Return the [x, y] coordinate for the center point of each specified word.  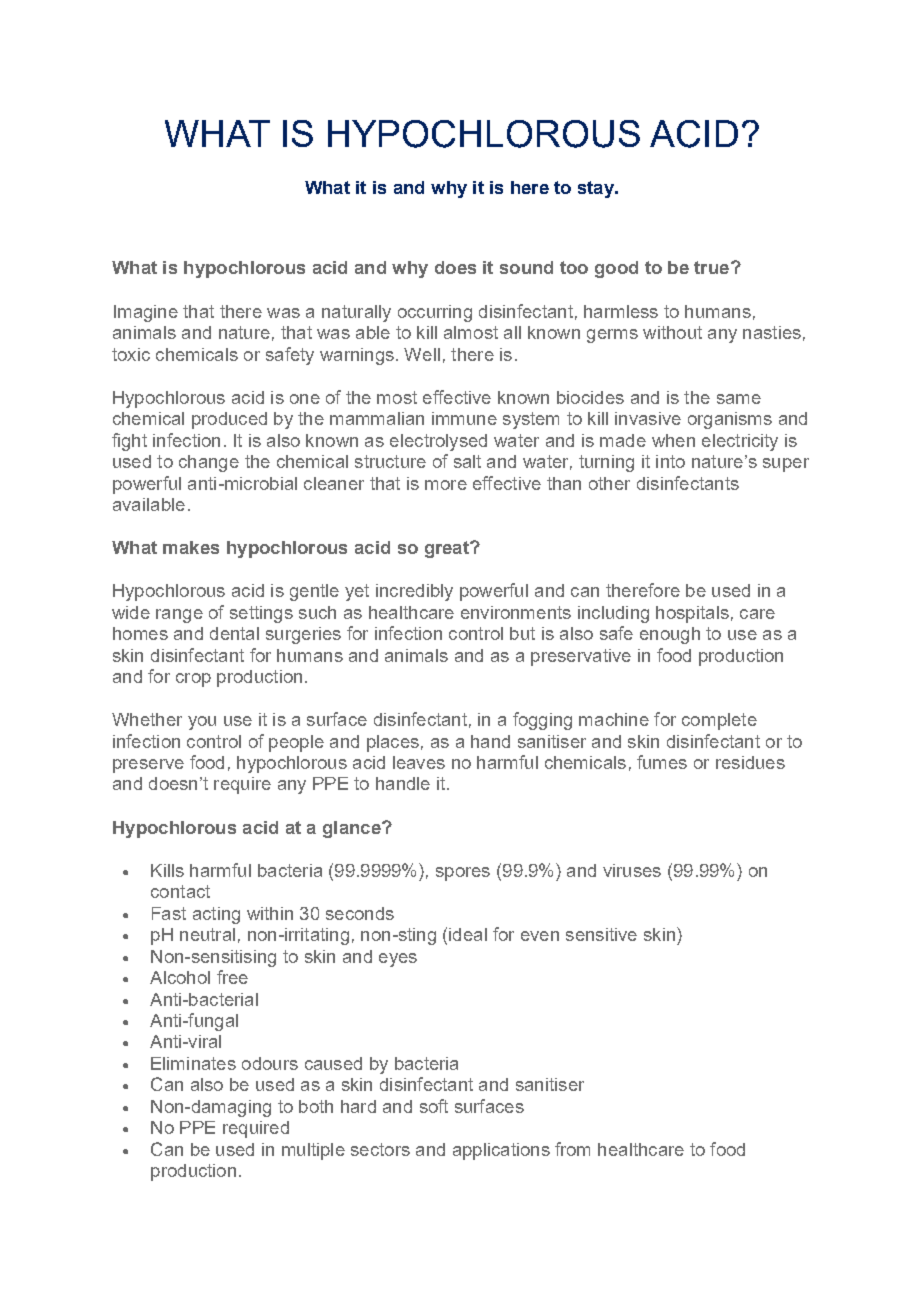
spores [463, 874]
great [448, 549]
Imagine [146, 313]
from [572, 1149]
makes [191, 547]
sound [526, 267]
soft [434, 1106]
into [670, 461]
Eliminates [193, 1063]
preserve [148, 766]
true [711, 267]
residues [750, 762]
